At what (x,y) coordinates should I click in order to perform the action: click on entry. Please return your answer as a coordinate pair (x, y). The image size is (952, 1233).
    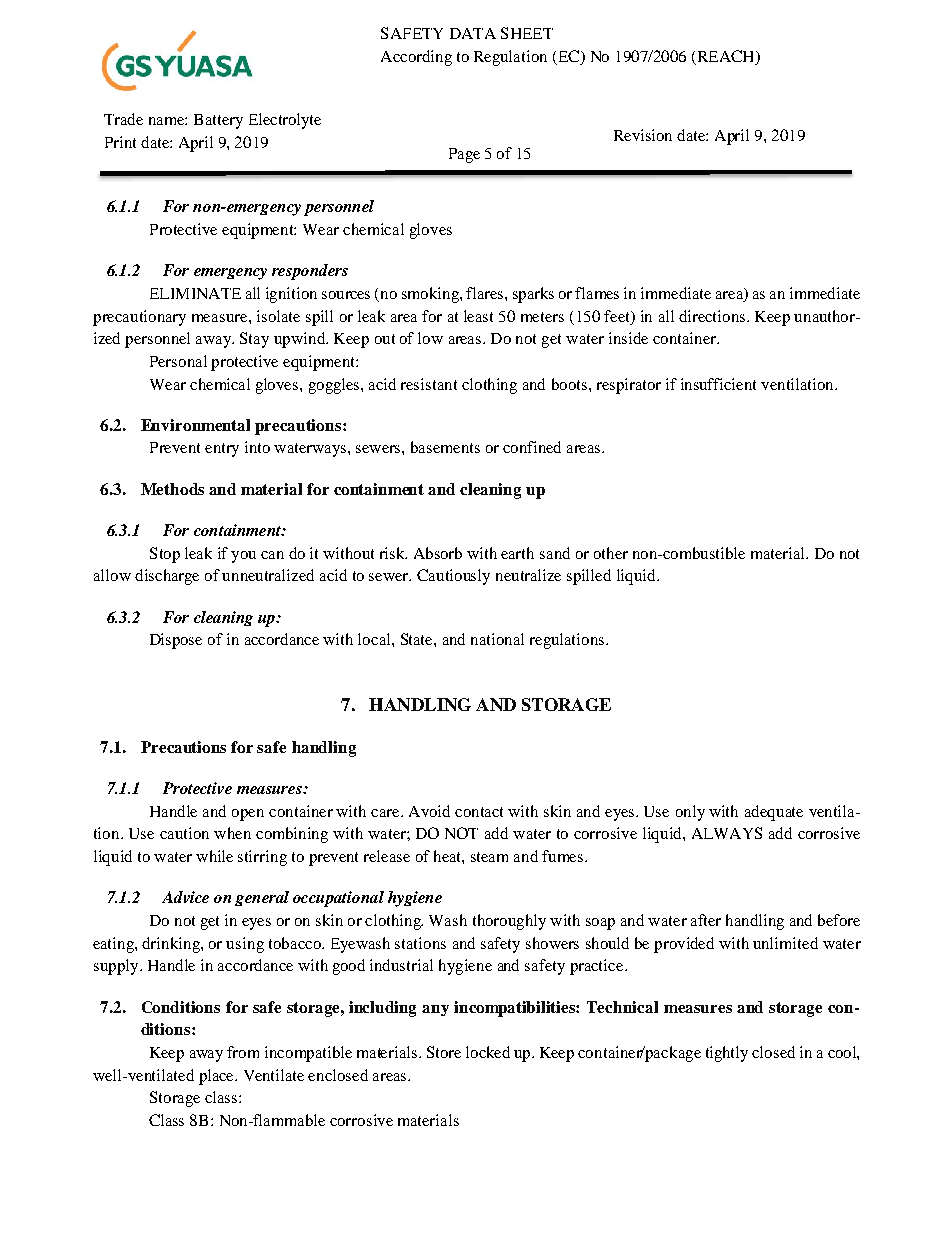
    Looking at the image, I should click on (222, 450).
